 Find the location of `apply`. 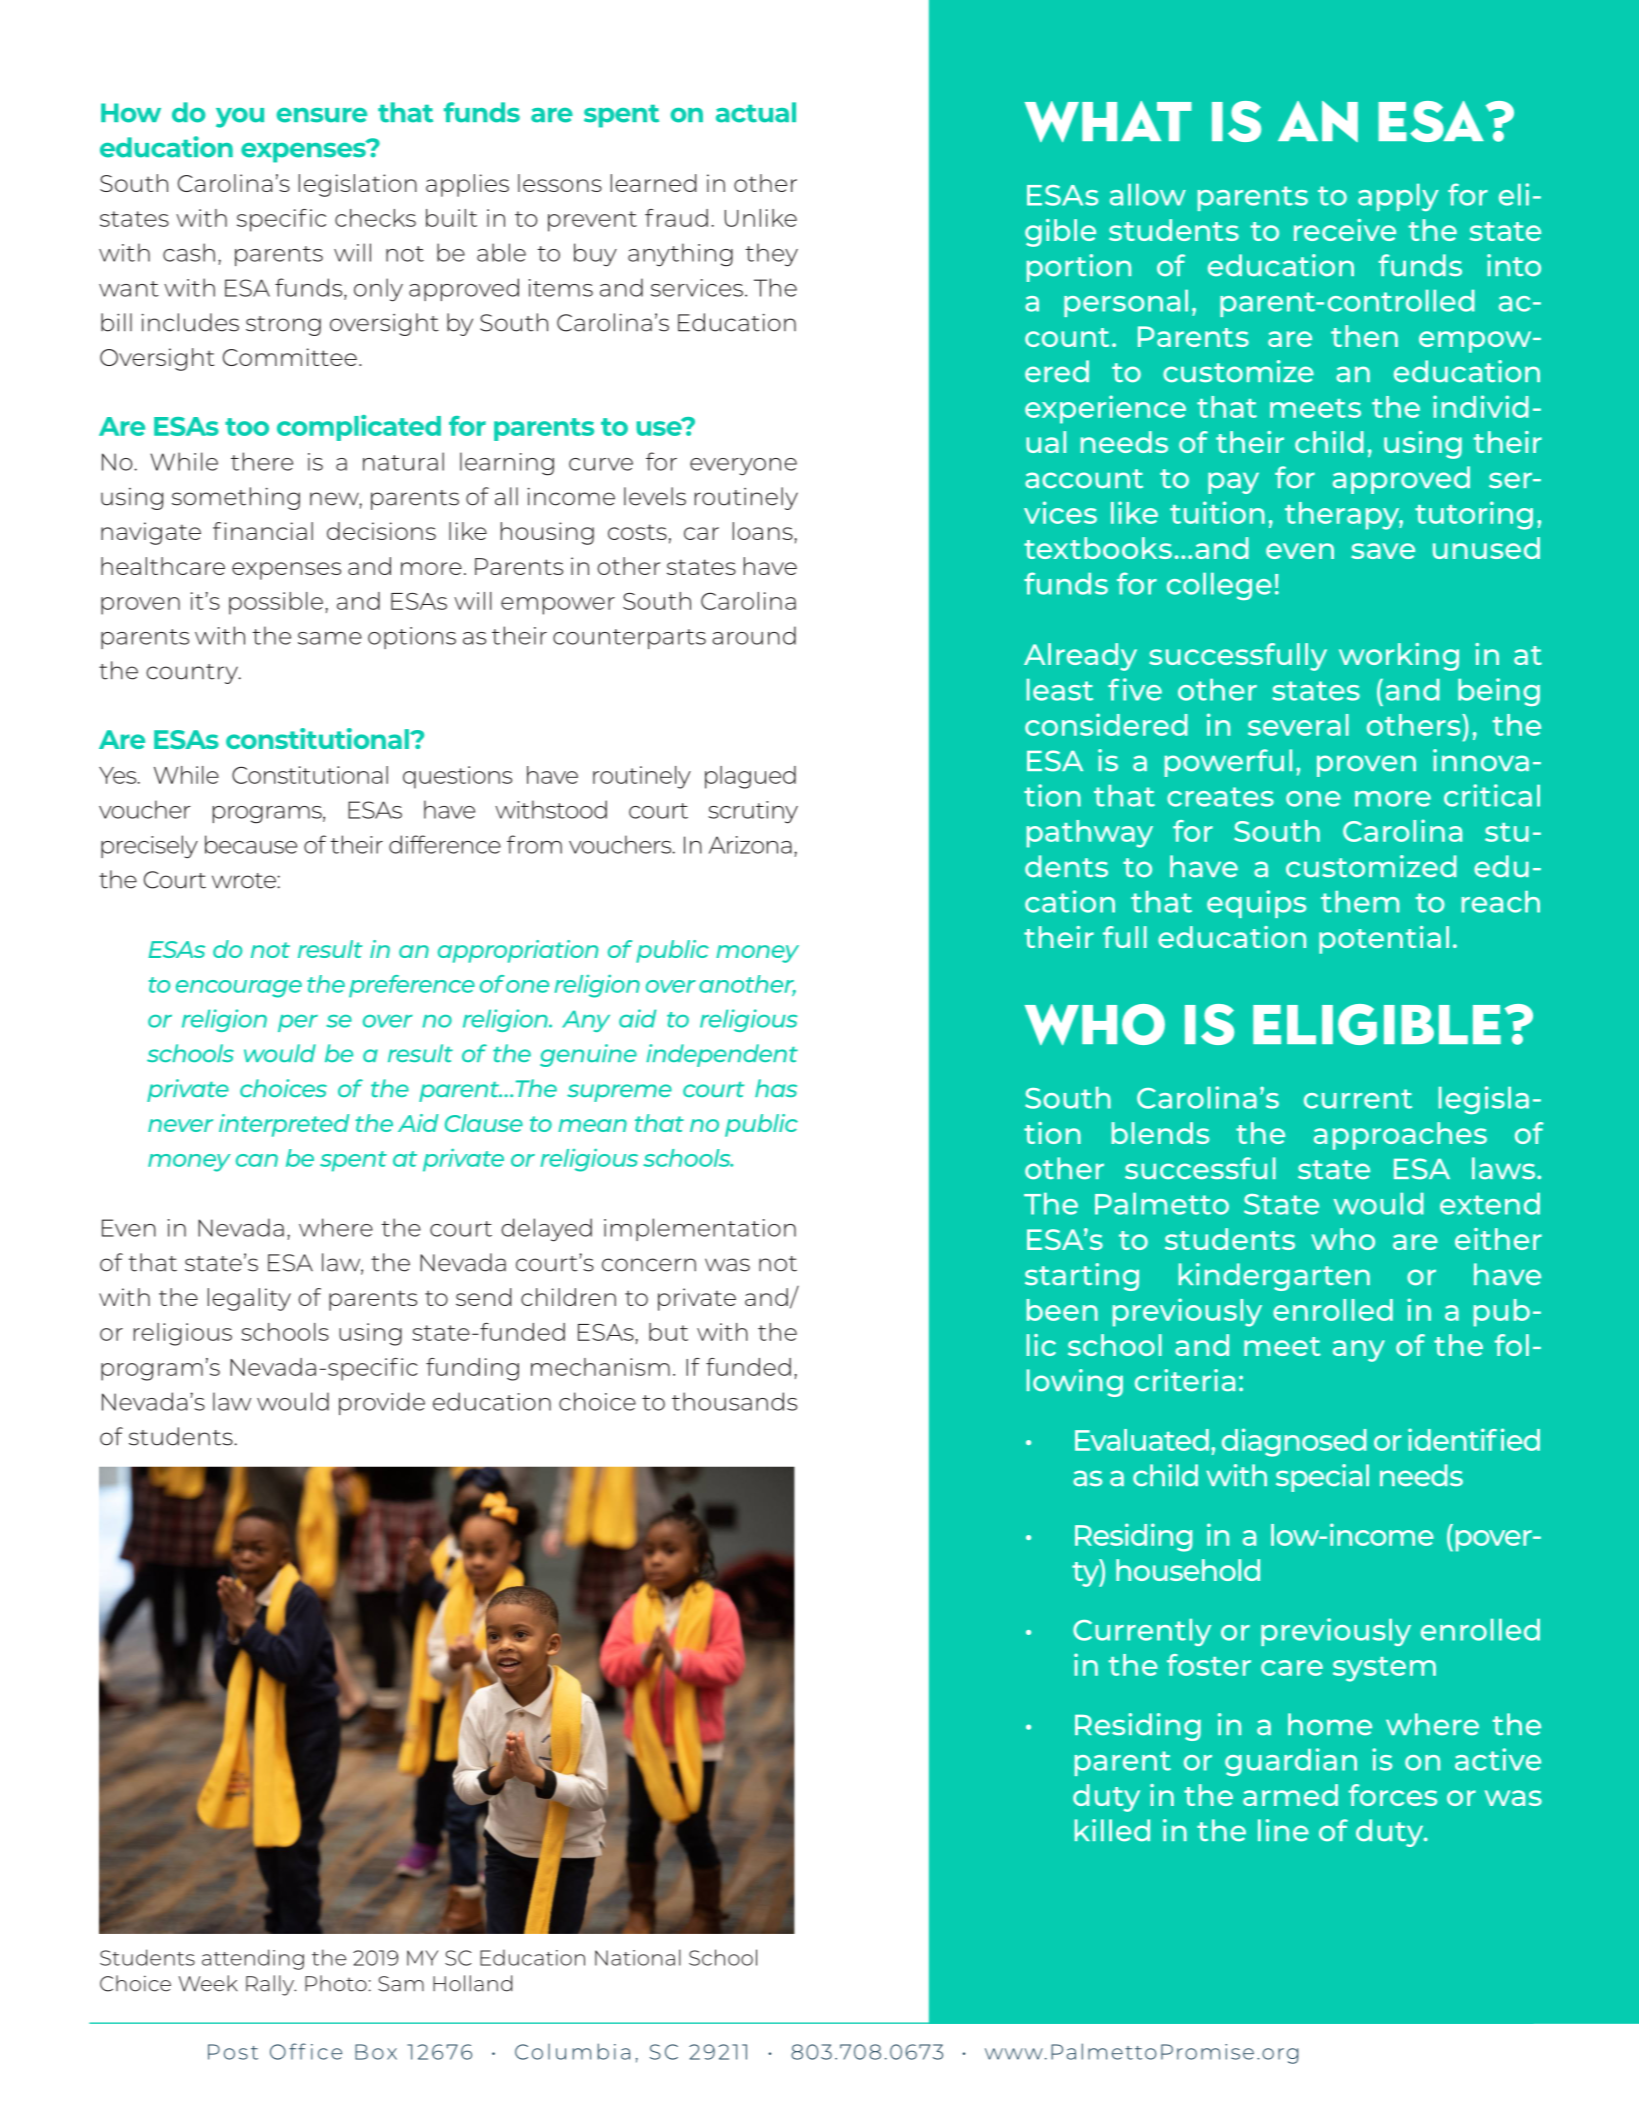

apply is located at coordinates (1398, 197).
